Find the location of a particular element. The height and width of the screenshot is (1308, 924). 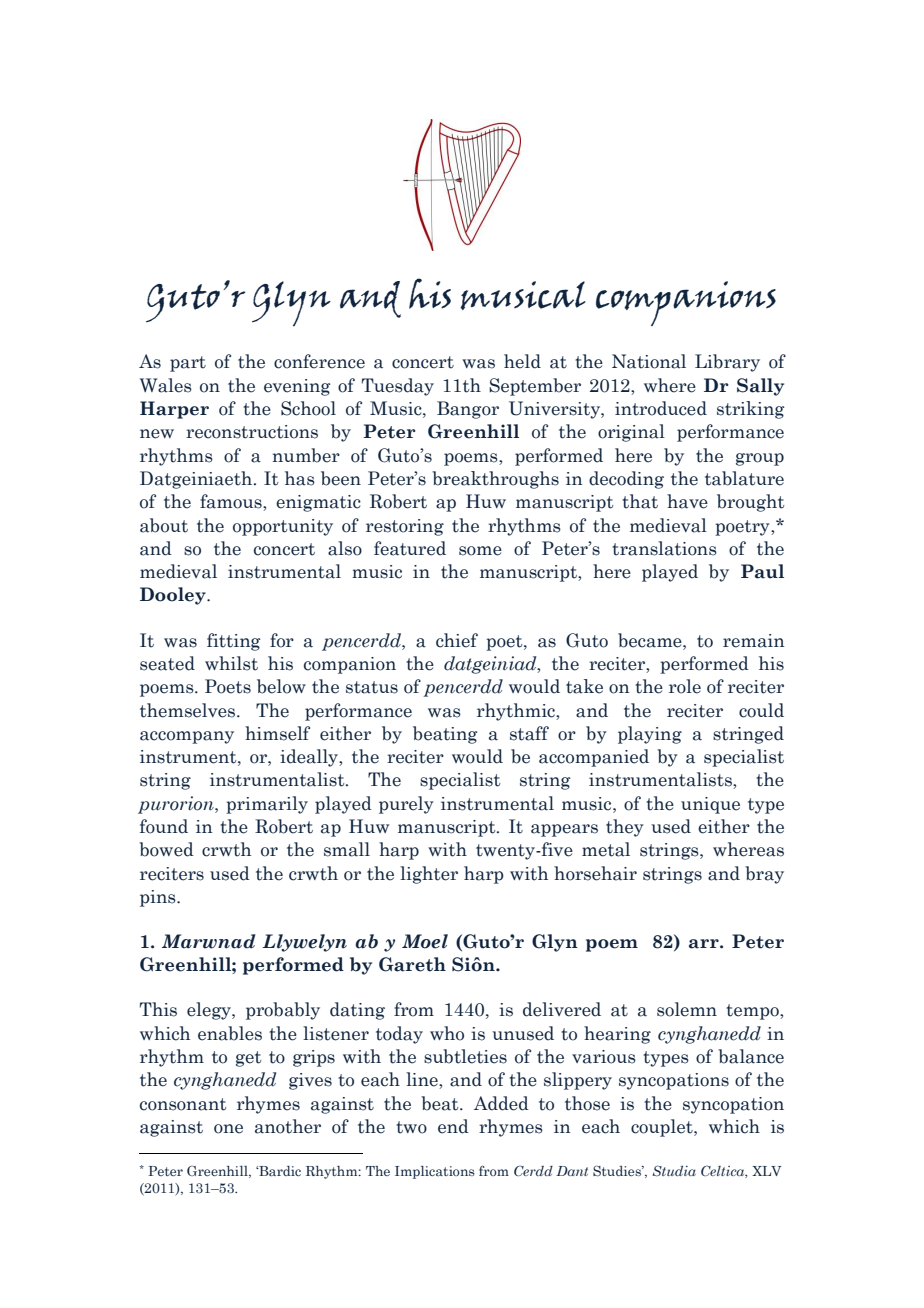

solemn is located at coordinates (687, 1009).
